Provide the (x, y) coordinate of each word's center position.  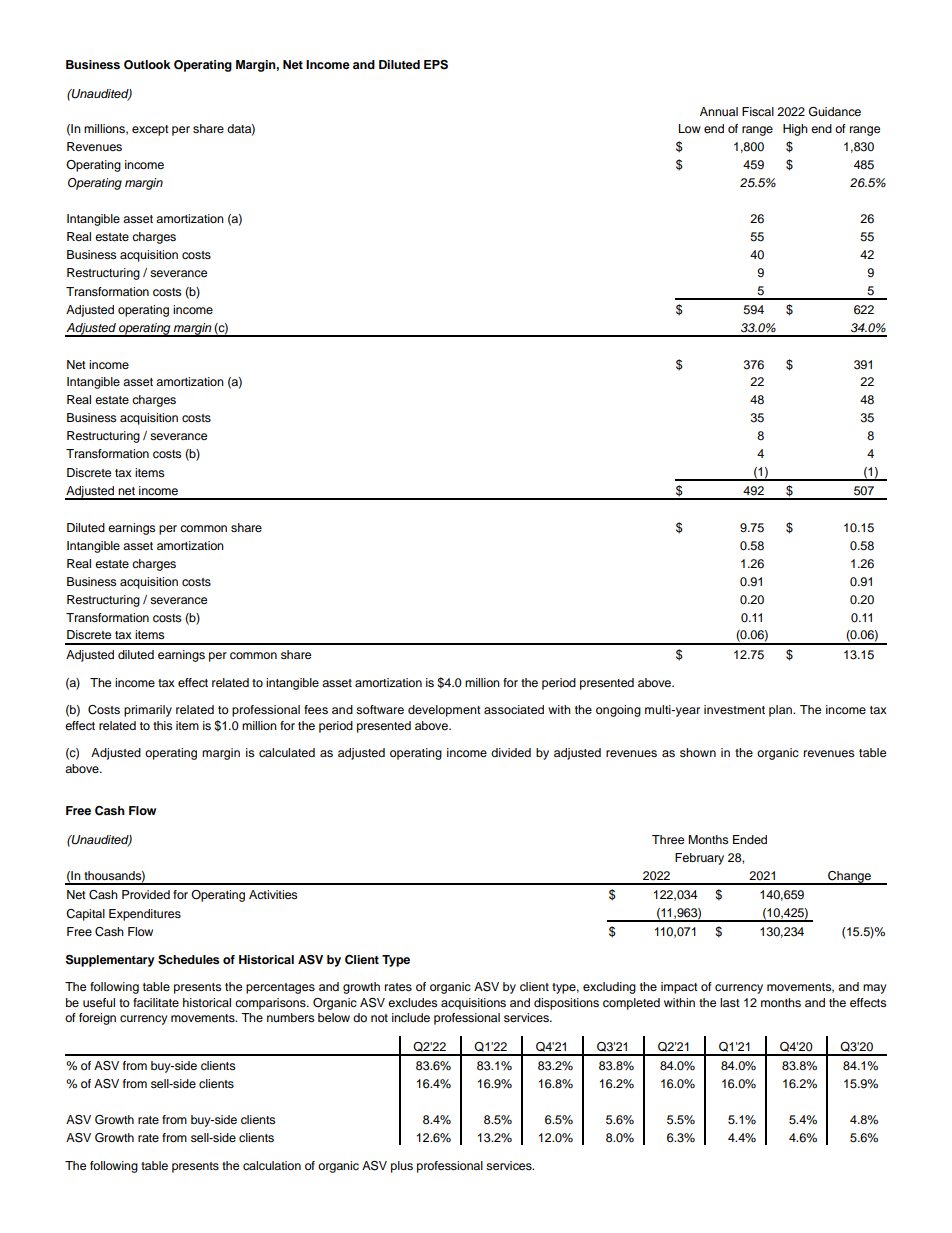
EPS (436, 65)
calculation (272, 1165)
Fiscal (758, 111)
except (150, 130)
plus (402, 1167)
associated (514, 709)
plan (781, 711)
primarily (148, 711)
